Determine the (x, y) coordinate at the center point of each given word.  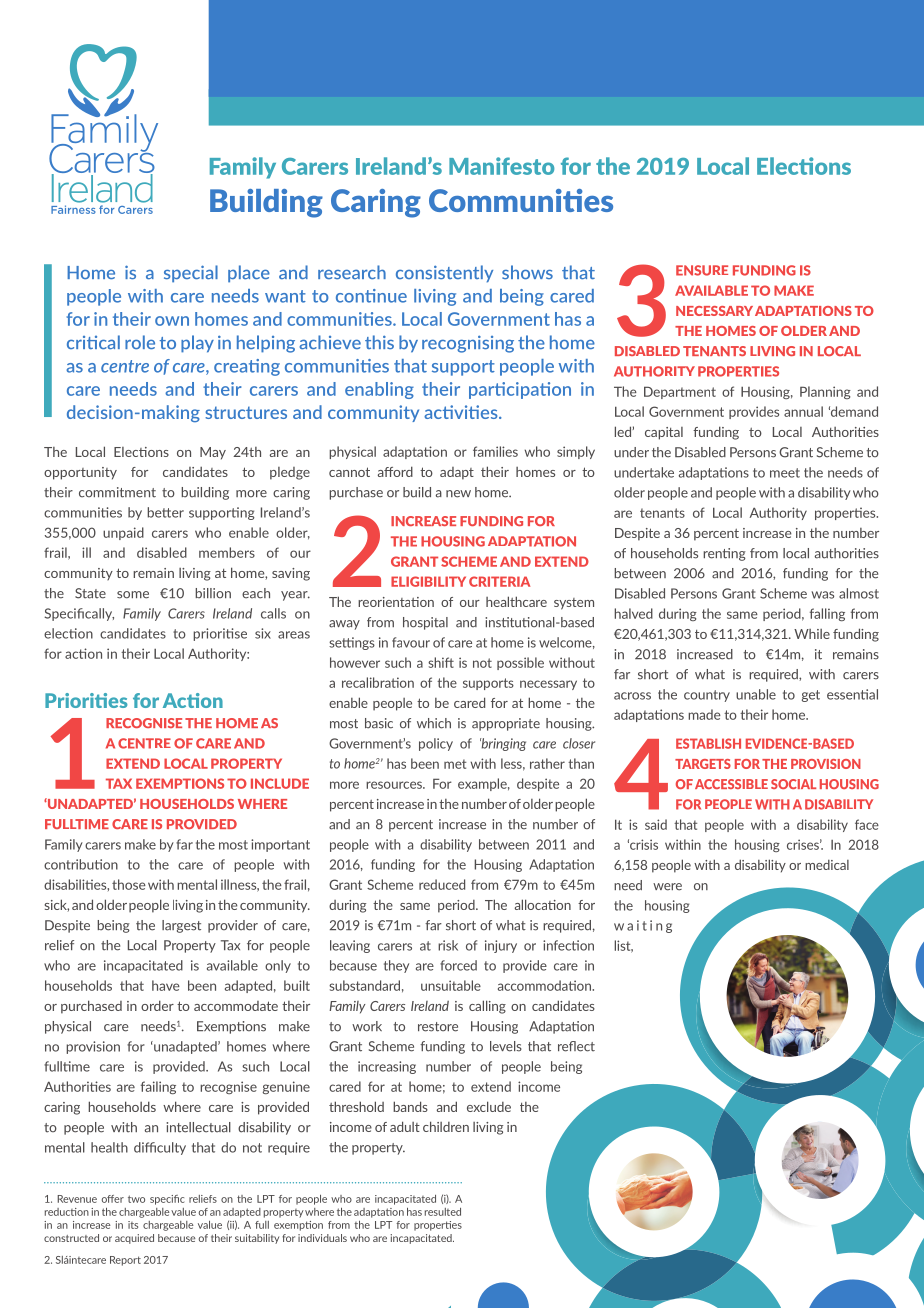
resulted (443, 1212)
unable (756, 694)
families (495, 451)
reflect (576, 1046)
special (191, 274)
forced (458, 965)
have (166, 985)
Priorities (86, 700)
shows (527, 272)
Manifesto (501, 166)
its (133, 1225)
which (434, 723)
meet (785, 473)
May (213, 453)
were (667, 887)
